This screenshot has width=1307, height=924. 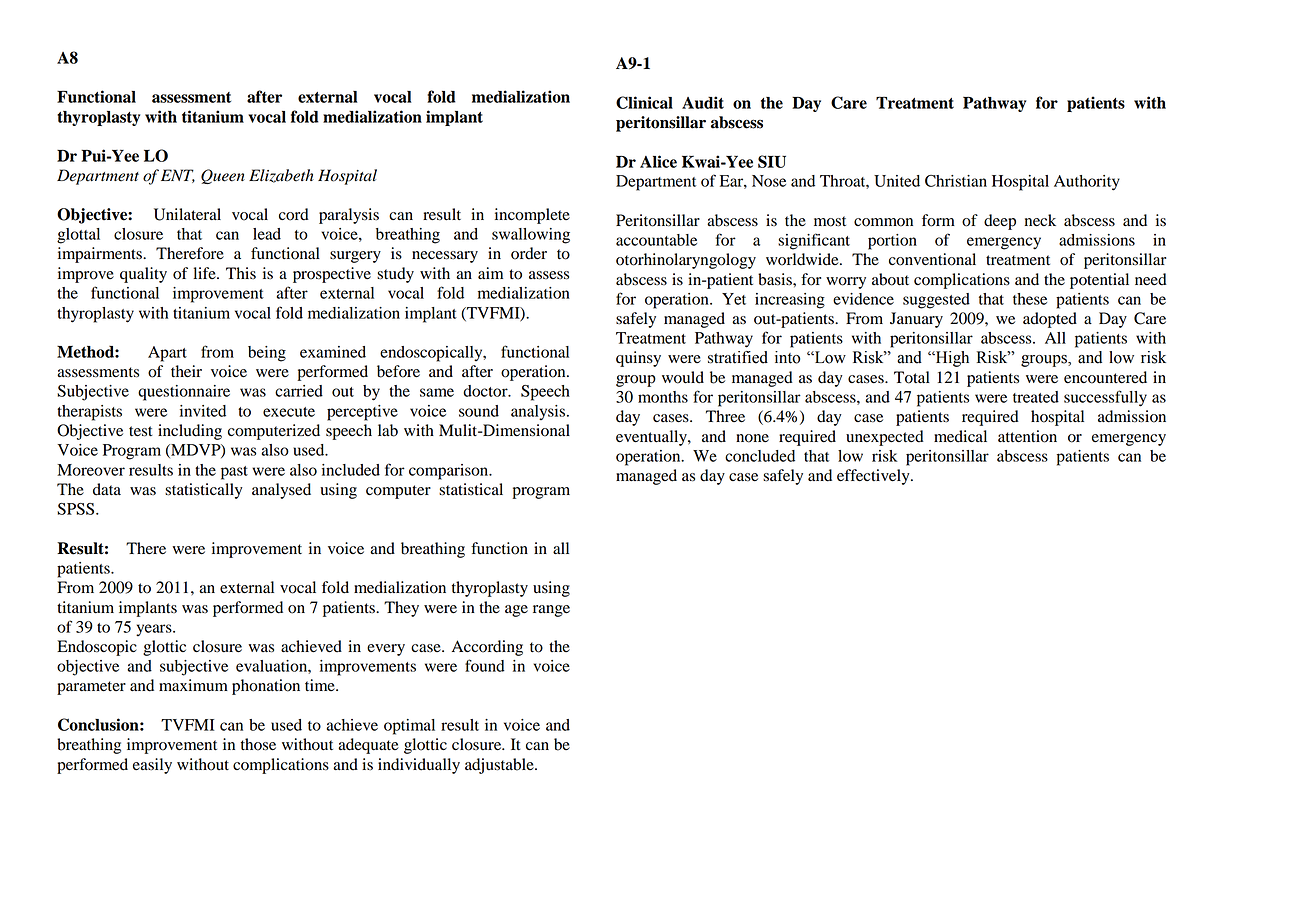 What do you see at coordinates (500, 766) in the screenshot?
I see `adjustable` at bounding box center [500, 766].
